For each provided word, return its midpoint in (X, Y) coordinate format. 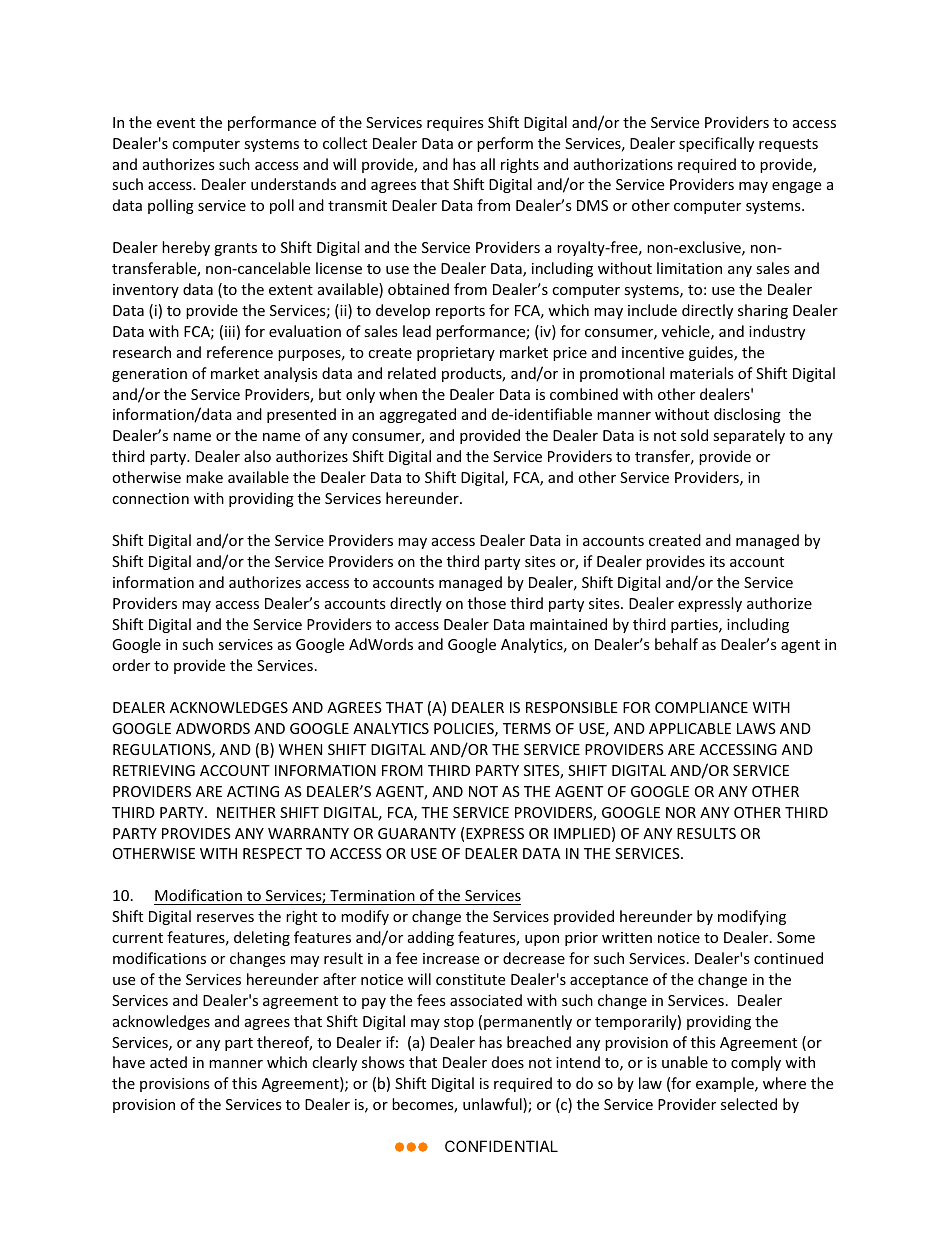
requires (455, 124)
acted (168, 1062)
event (176, 123)
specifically (716, 144)
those (487, 603)
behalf (676, 644)
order (131, 665)
